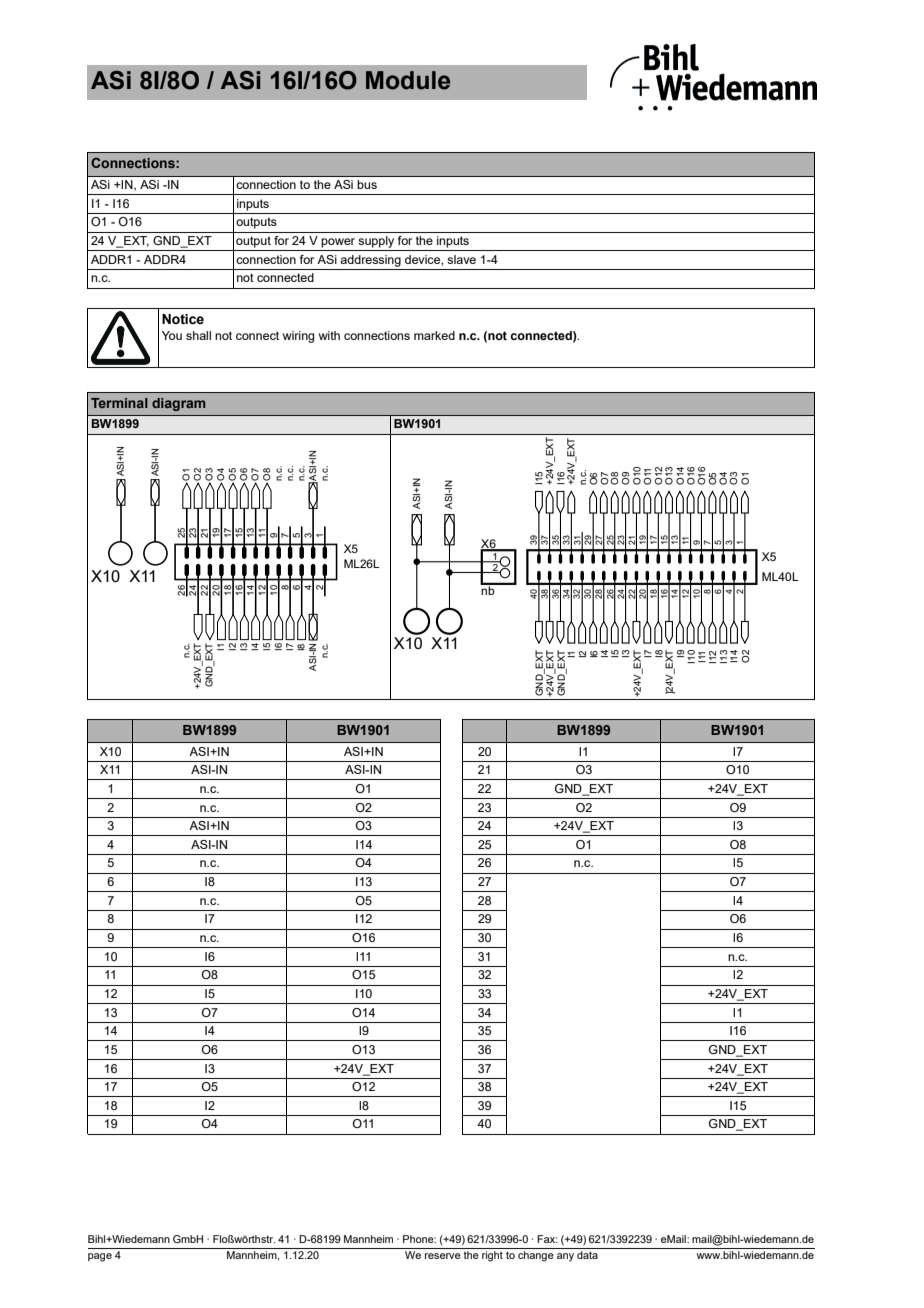 This screenshot has width=924, height=1308. I want to click on with, so click(329, 335).
